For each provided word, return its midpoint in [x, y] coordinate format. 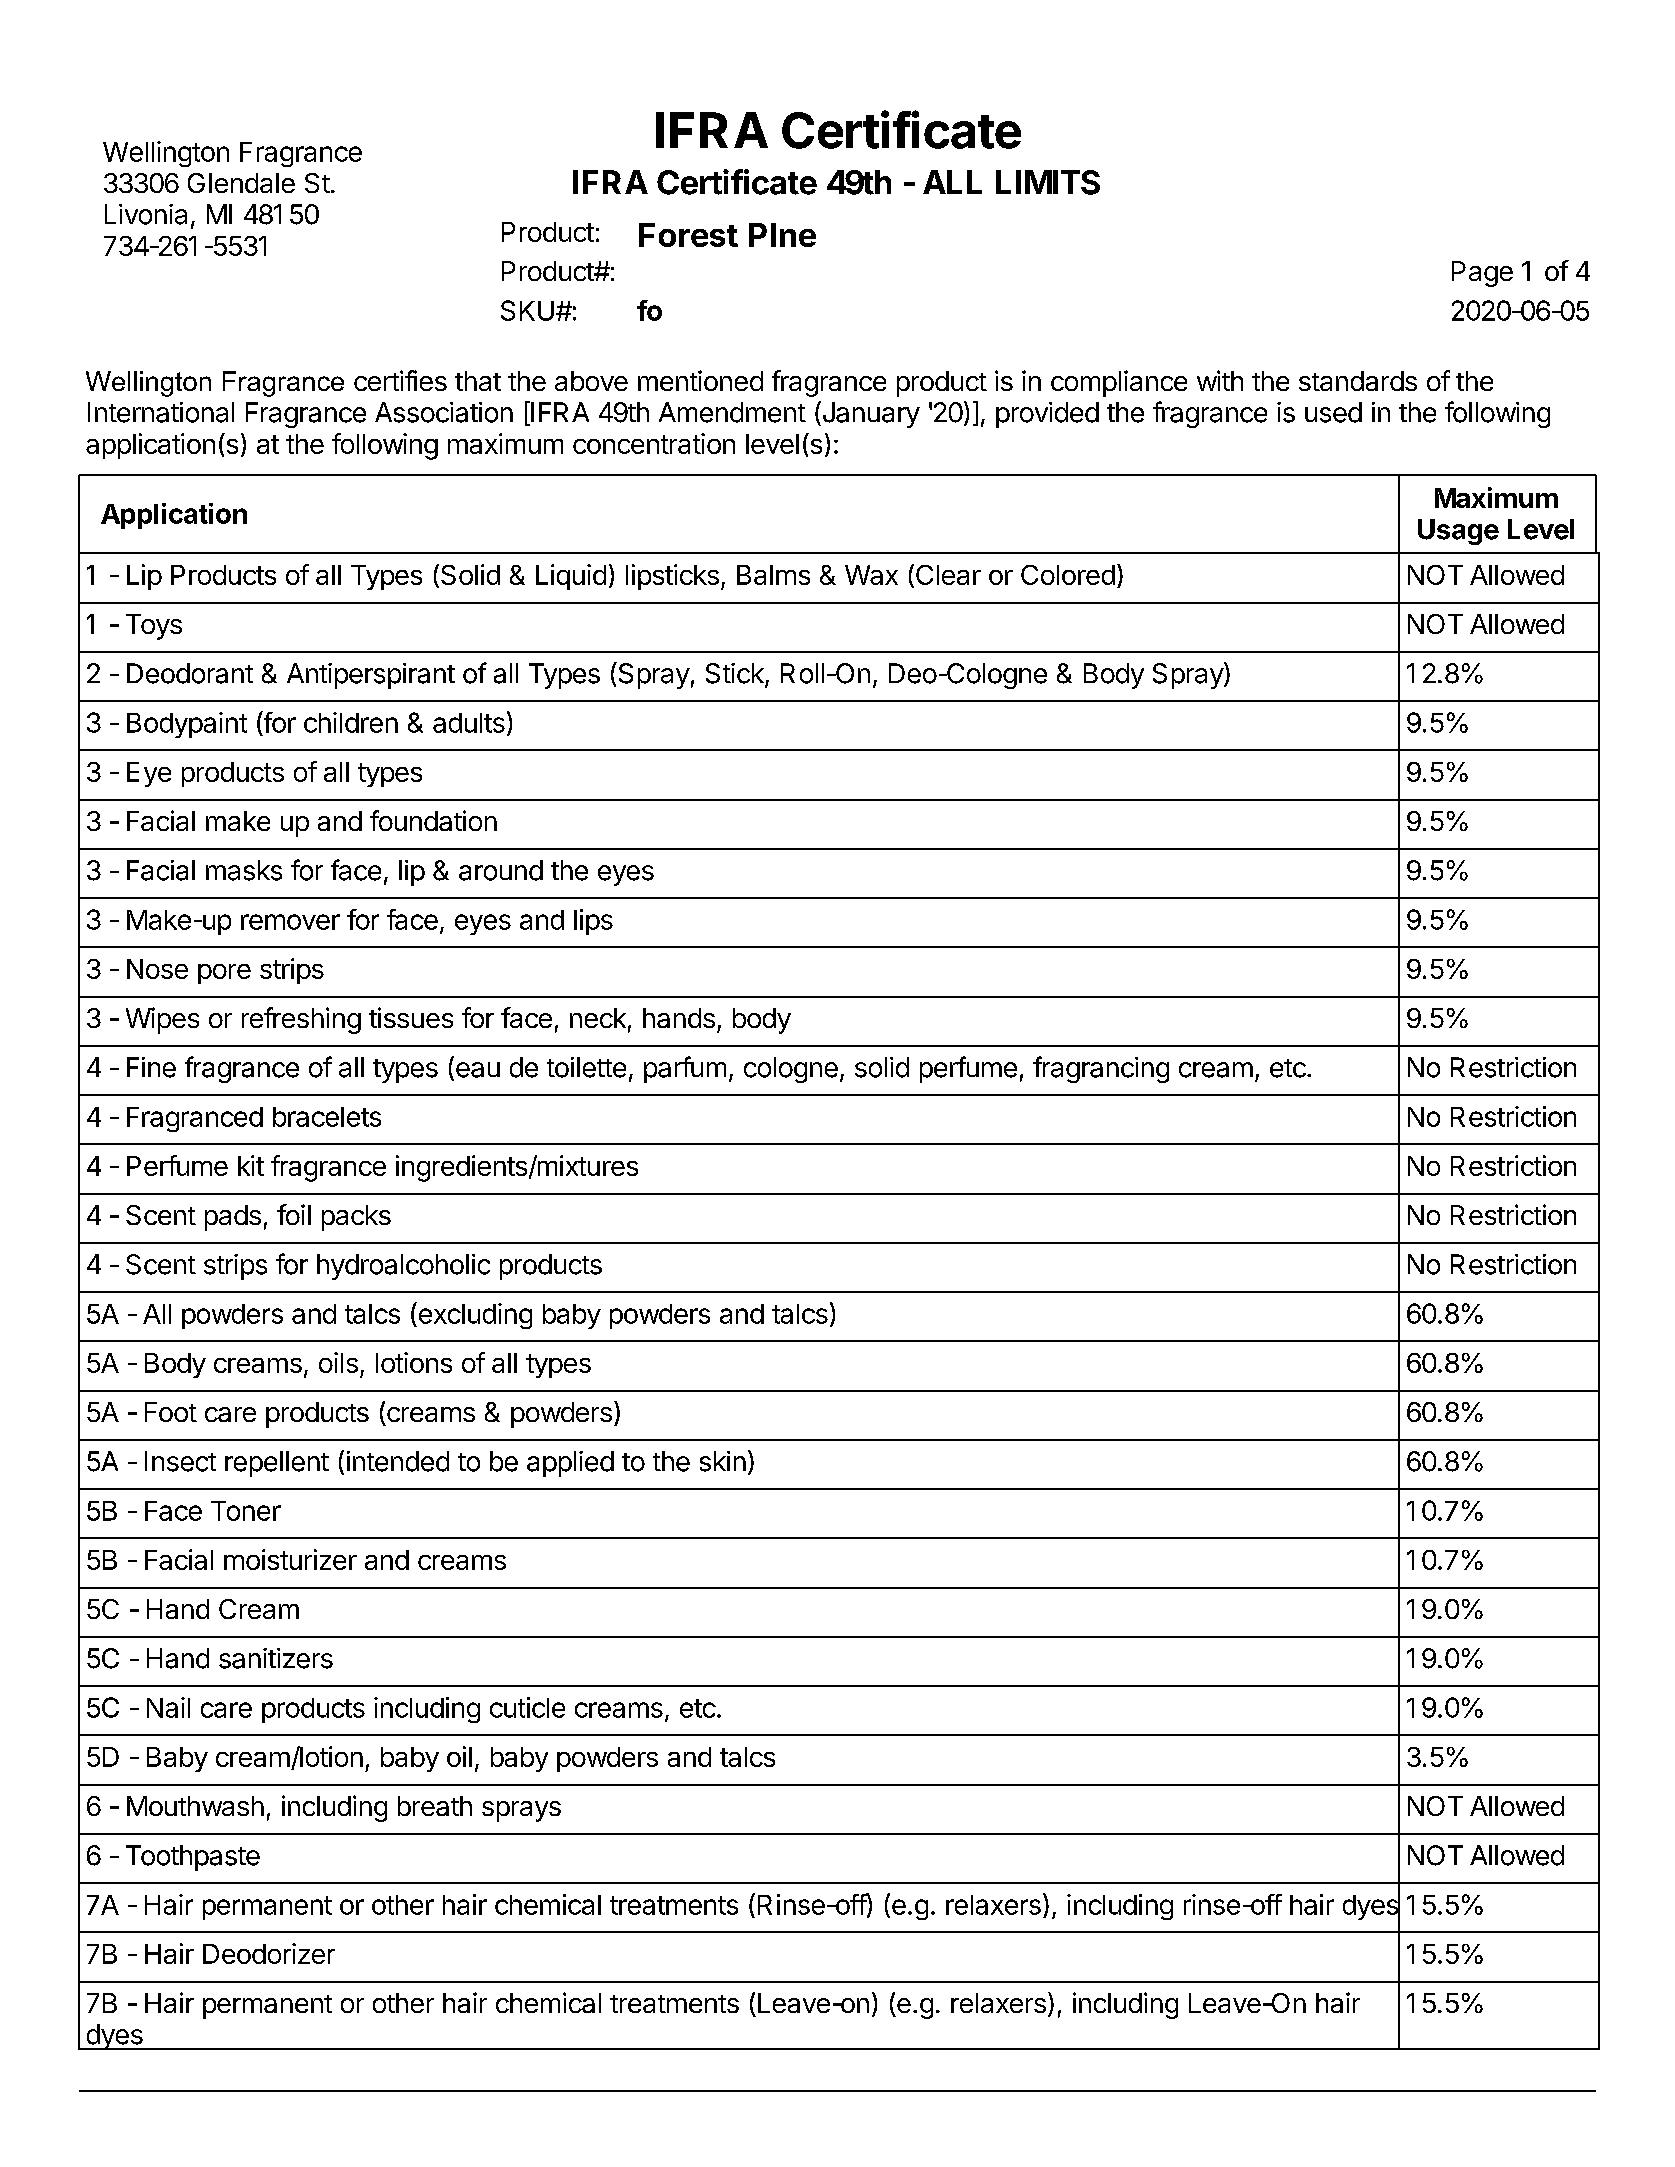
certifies [400, 380]
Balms [773, 575]
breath [435, 1806]
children [351, 722]
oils [338, 1362]
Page [1482, 274]
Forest [688, 235]
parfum [685, 1069]
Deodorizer [269, 1953]
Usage [1458, 532]
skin [723, 1461]
